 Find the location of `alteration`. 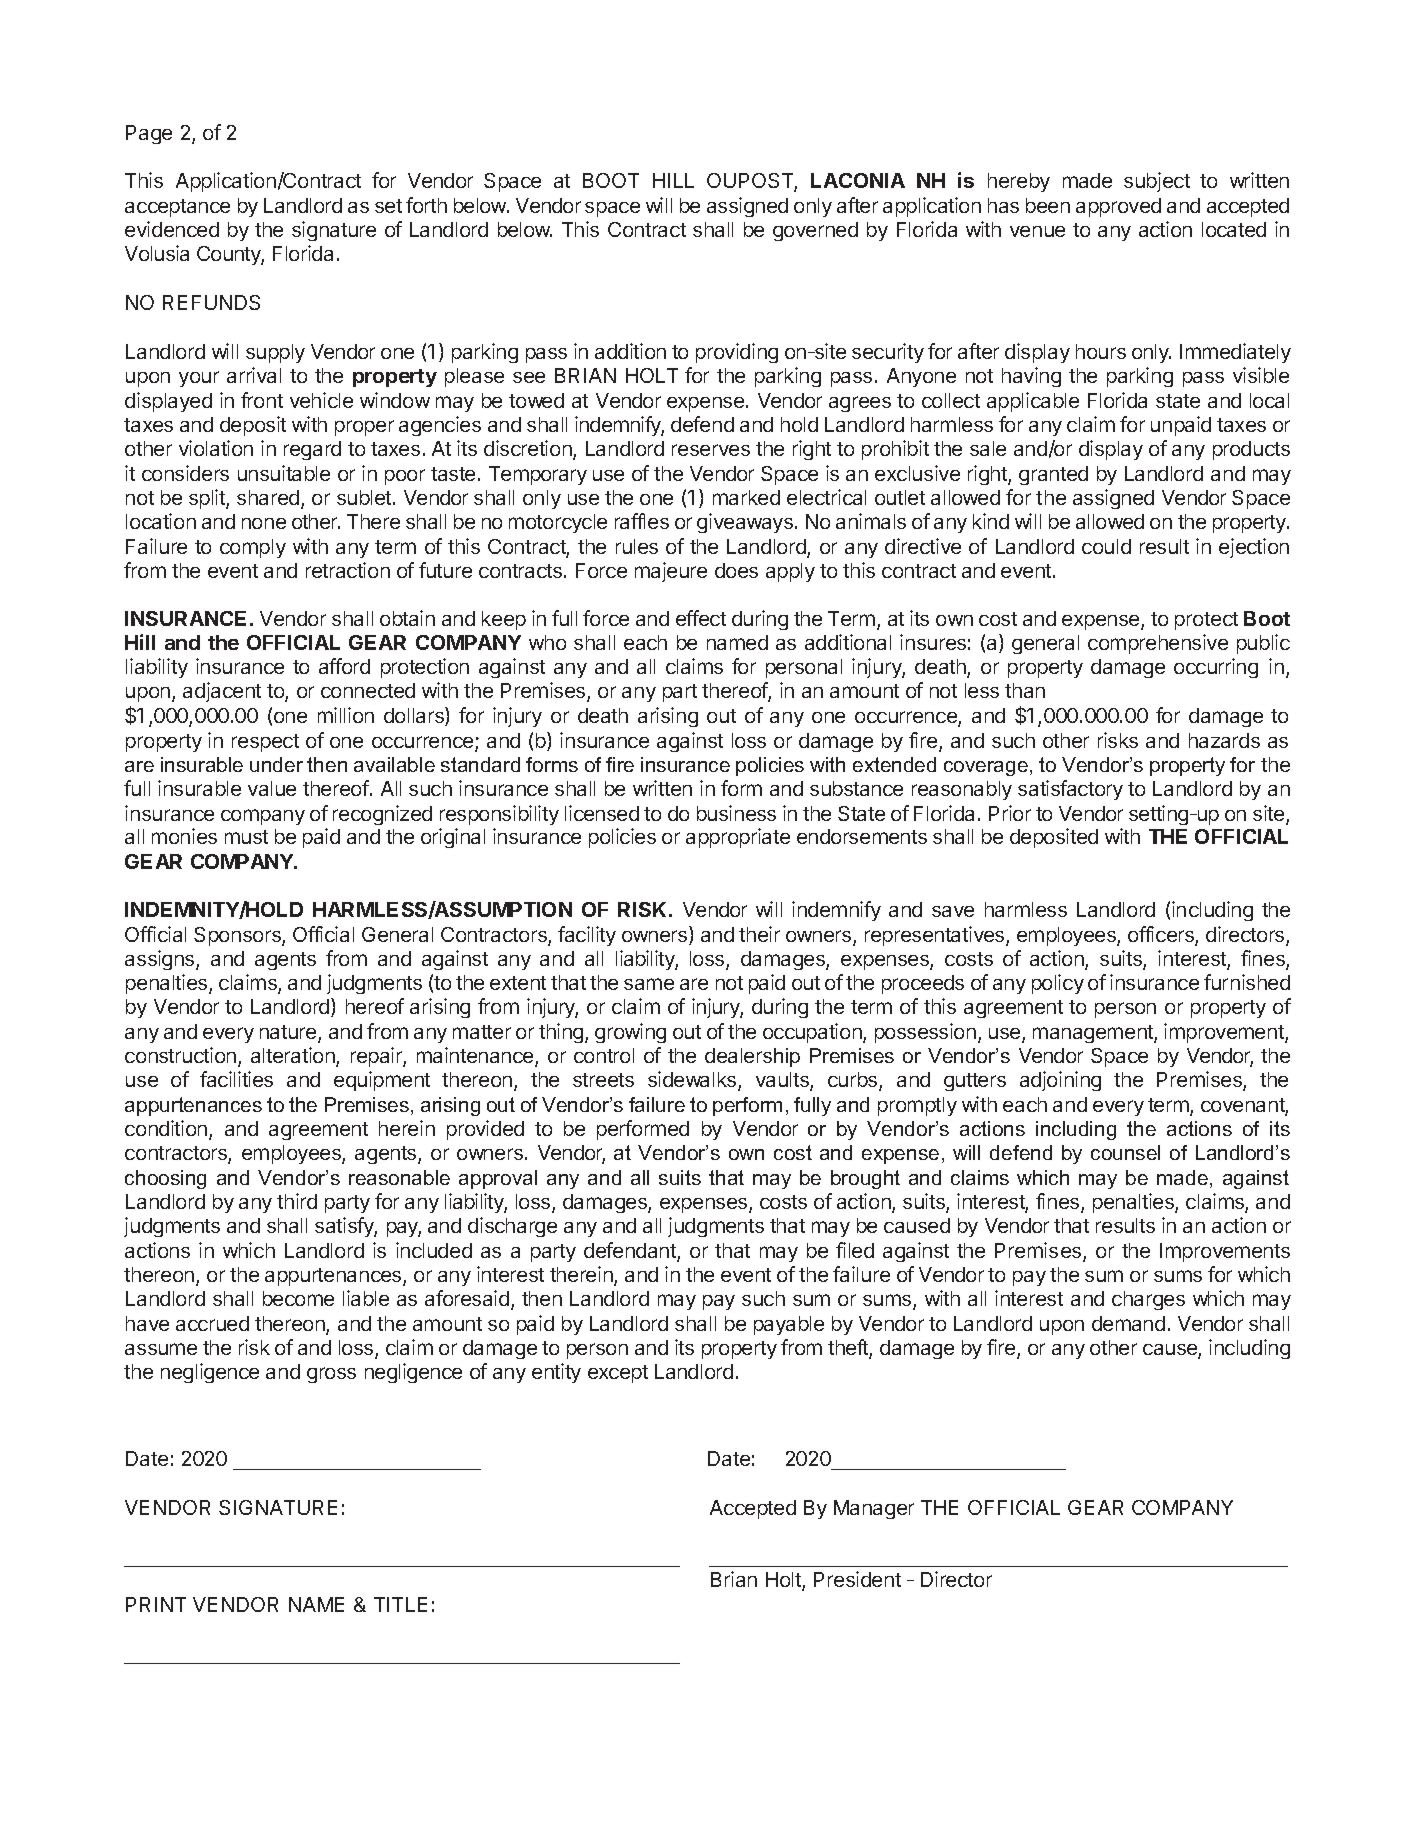

alteration is located at coordinates (294, 1056).
